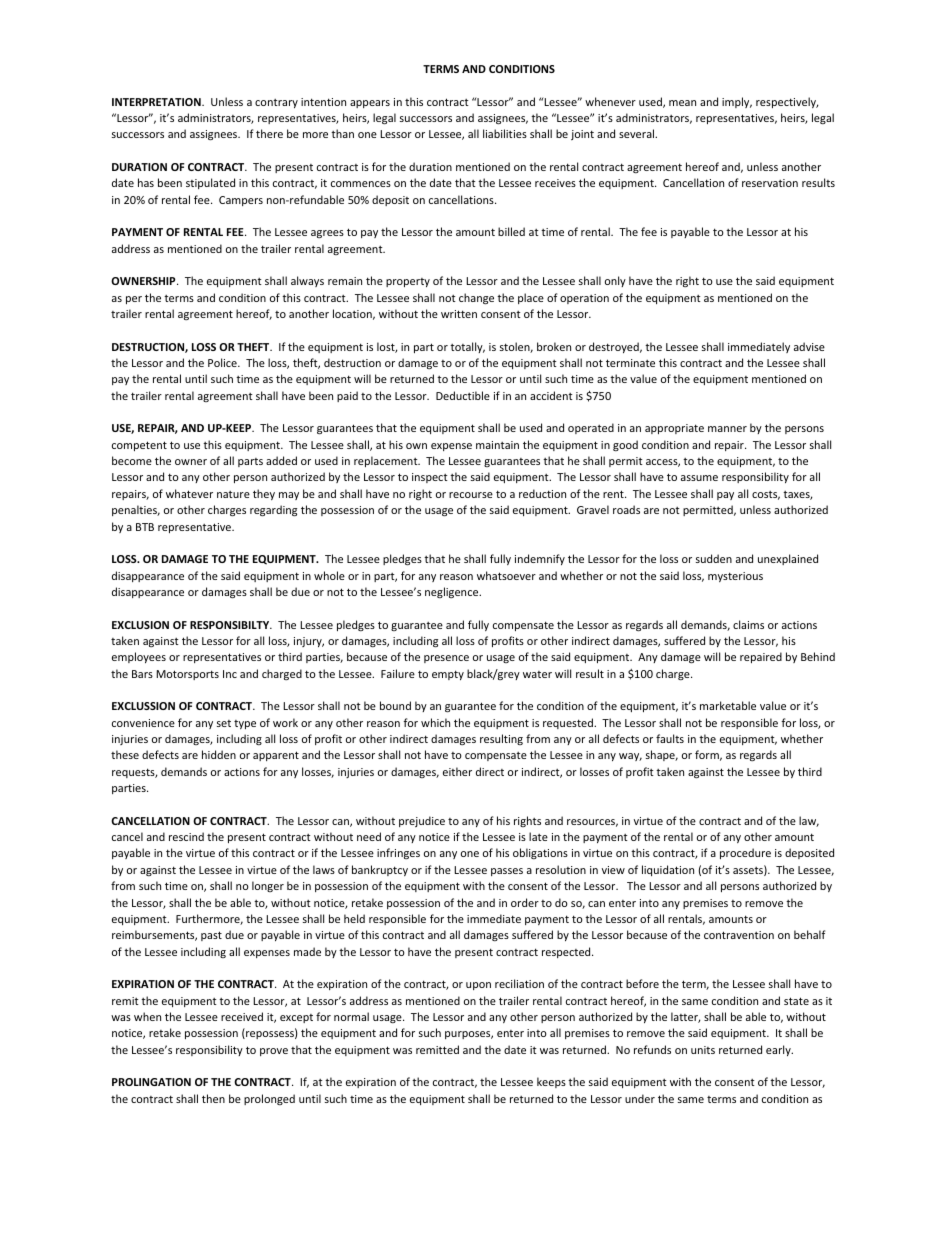  I want to click on mysterious, so click(735, 577).
